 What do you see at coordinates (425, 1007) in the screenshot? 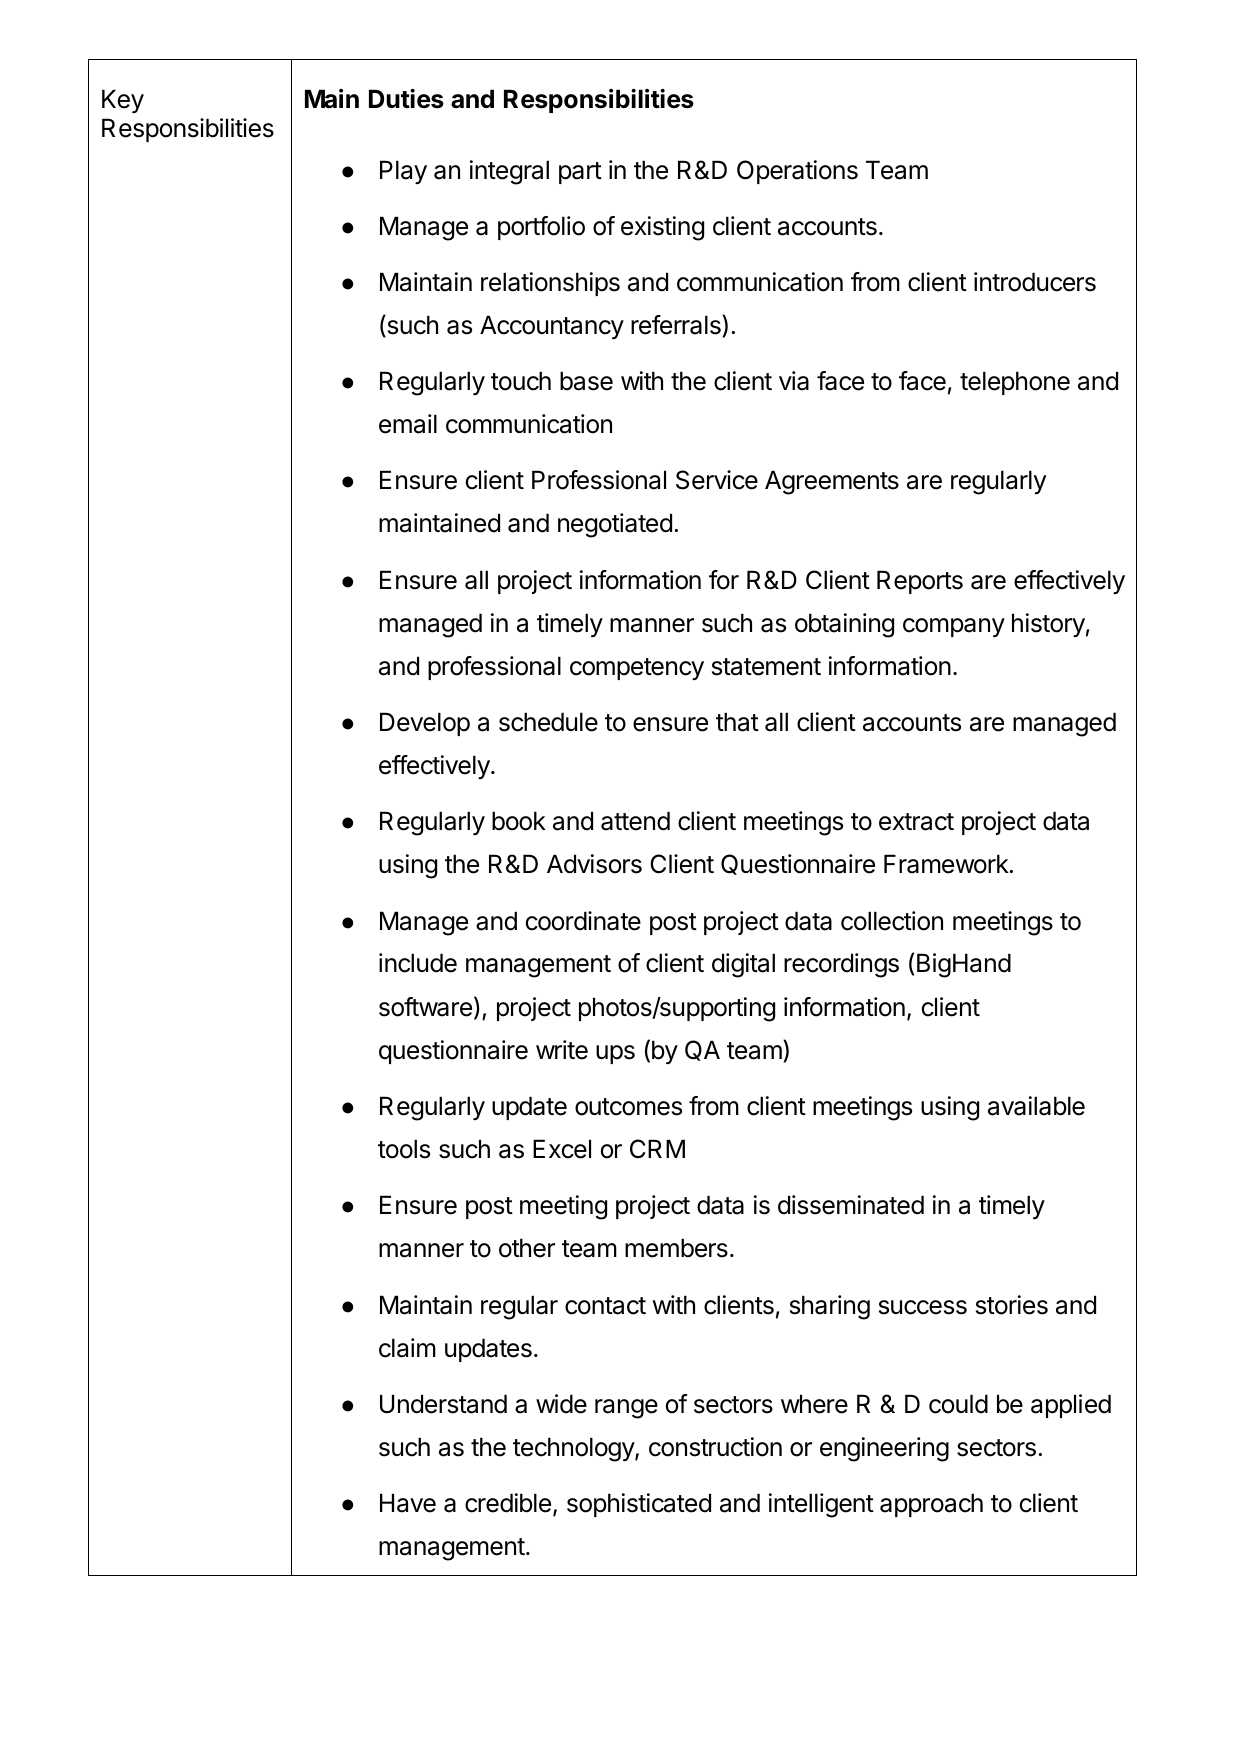
I see `software` at bounding box center [425, 1007].
